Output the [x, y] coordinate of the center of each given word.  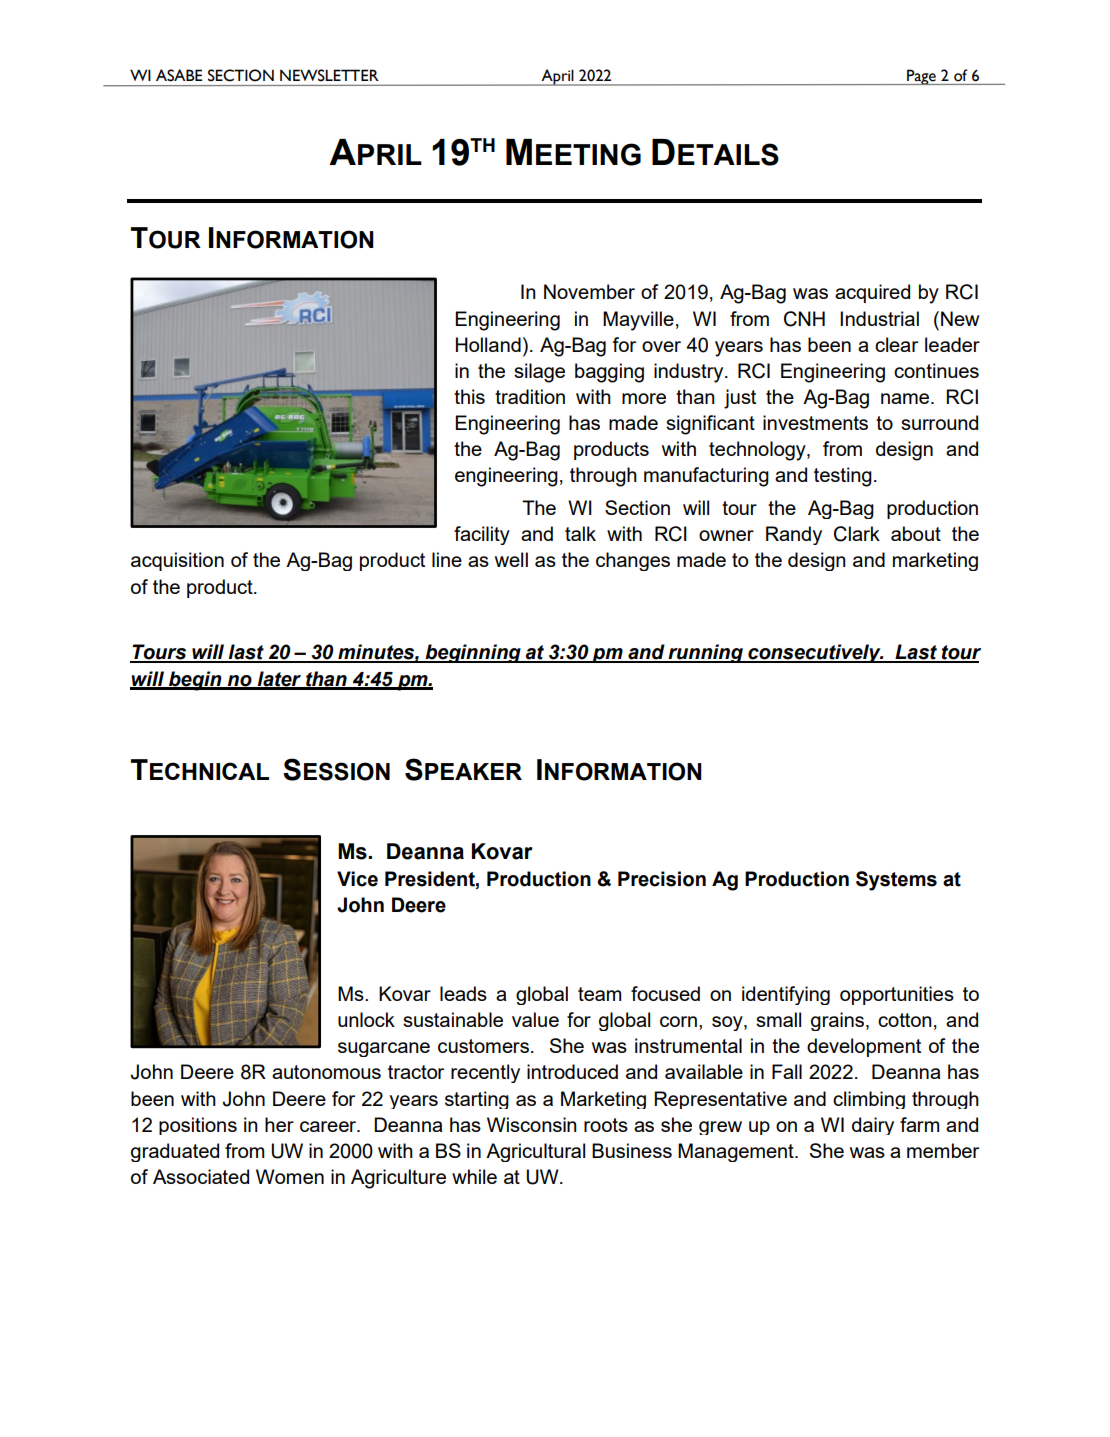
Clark [857, 534]
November [589, 291]
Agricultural [535, 1152]
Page [921, 77]
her [279, 1124]
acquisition [177, 561]
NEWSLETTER [329, 75]
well [511, 559]
